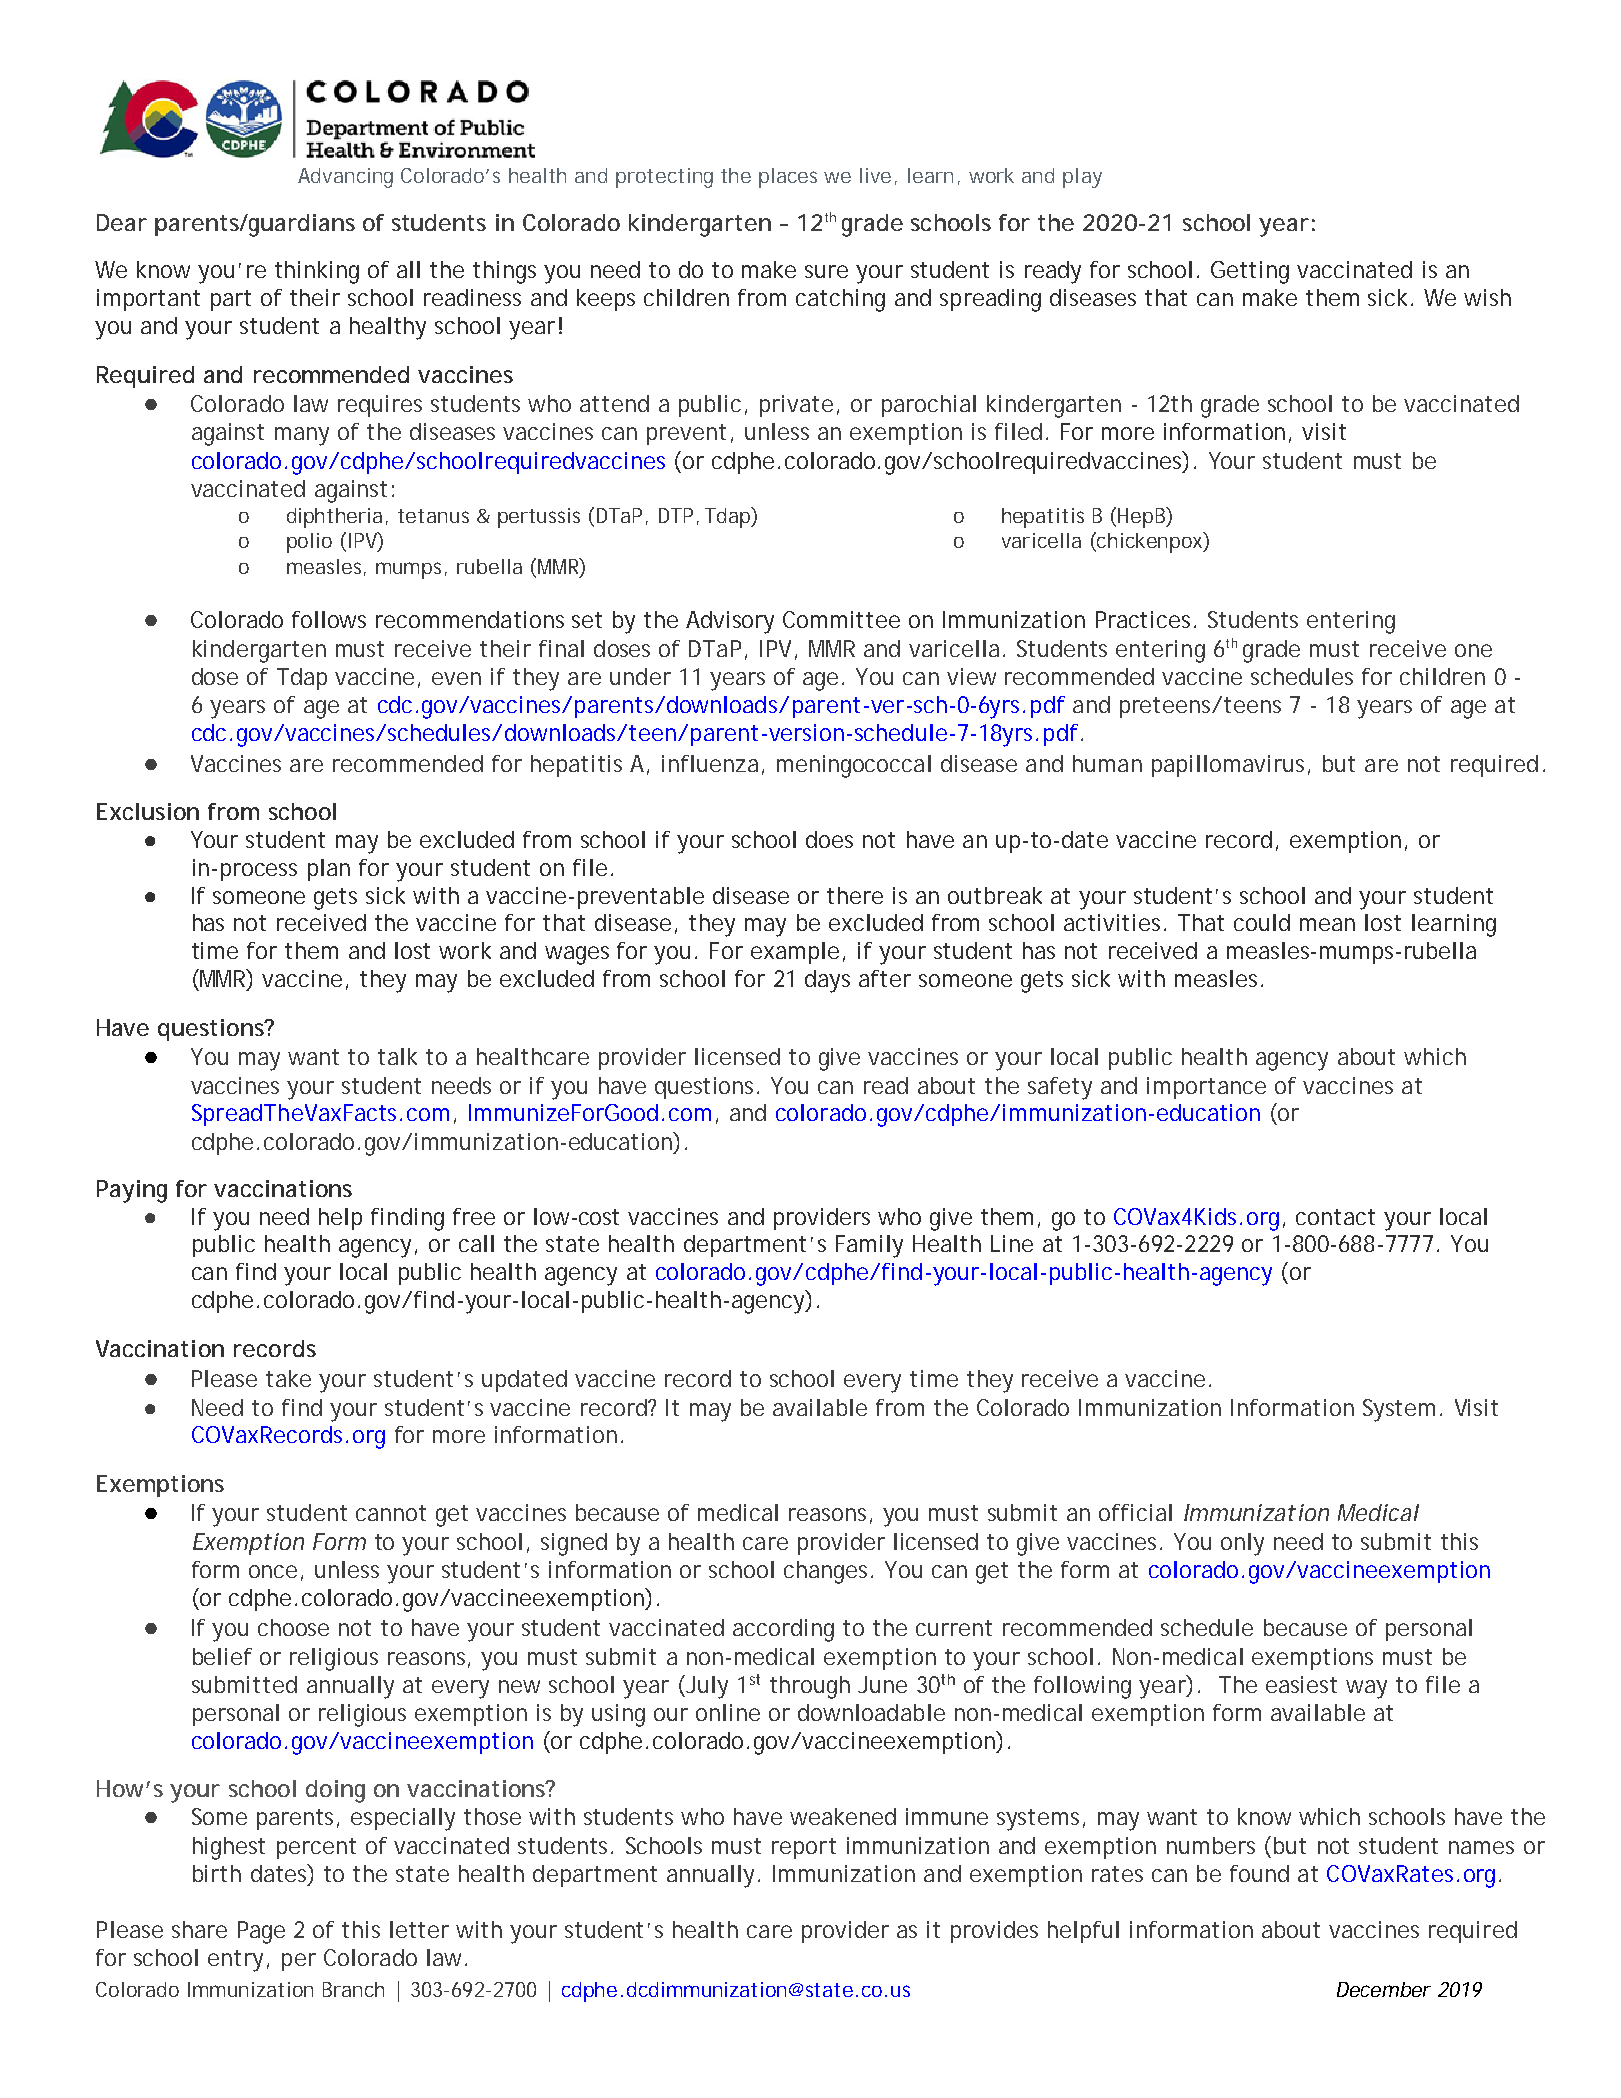 The image size is (1621, 2098). Describe the element at coordinates (827, 981) in the screenshot. I see `days` at that location.
